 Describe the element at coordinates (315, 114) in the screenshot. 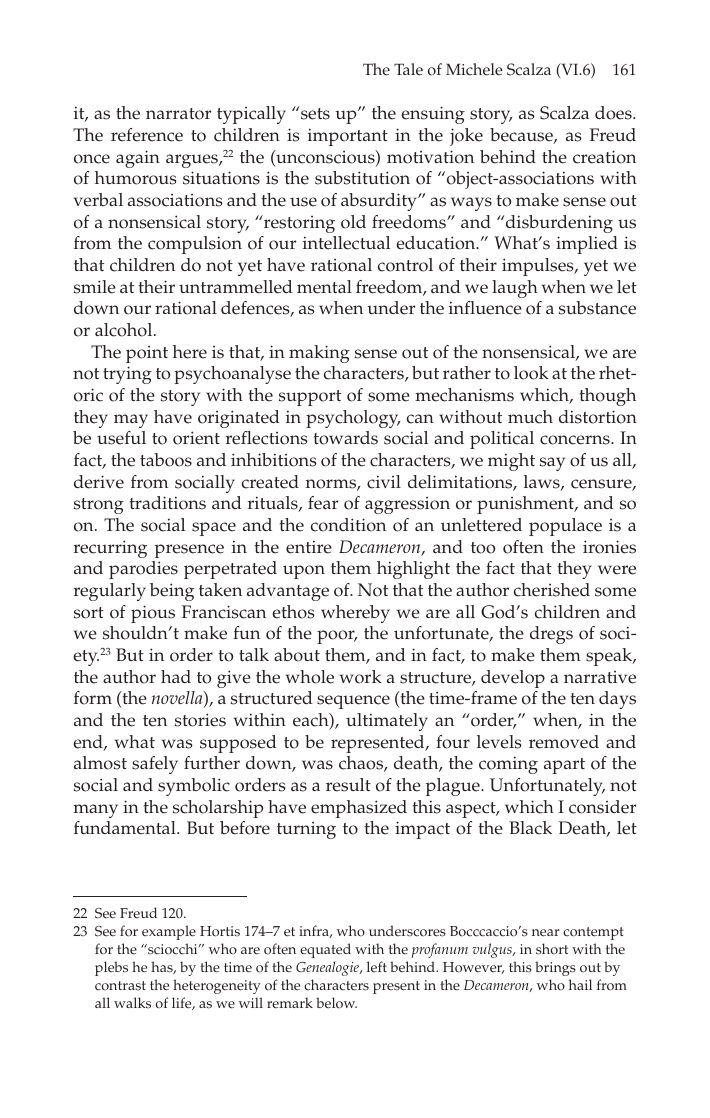

I see `sets` at that location.
